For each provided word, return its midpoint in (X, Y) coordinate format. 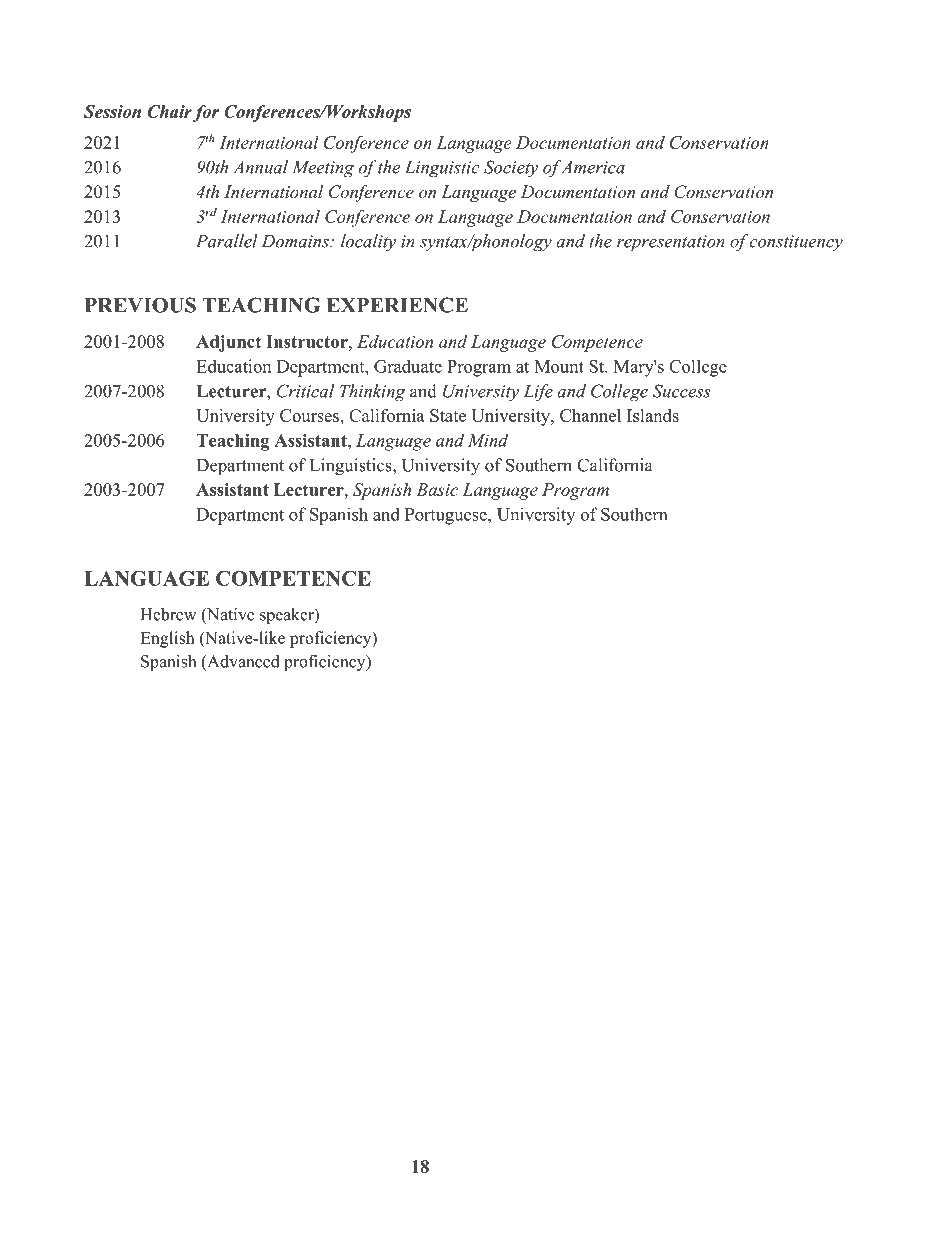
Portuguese (447, 516)
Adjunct (229, 343)
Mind (488, 440)
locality (368, 242)
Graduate (408, 366)
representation (671, 243)
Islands (653, 415)
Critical (305, 391)
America (593, 167)
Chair (170, 111)
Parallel (227, 241)
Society (511, 168)
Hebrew (168, 614)
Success (681, 391)
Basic (437, 489)
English (167, 639)
